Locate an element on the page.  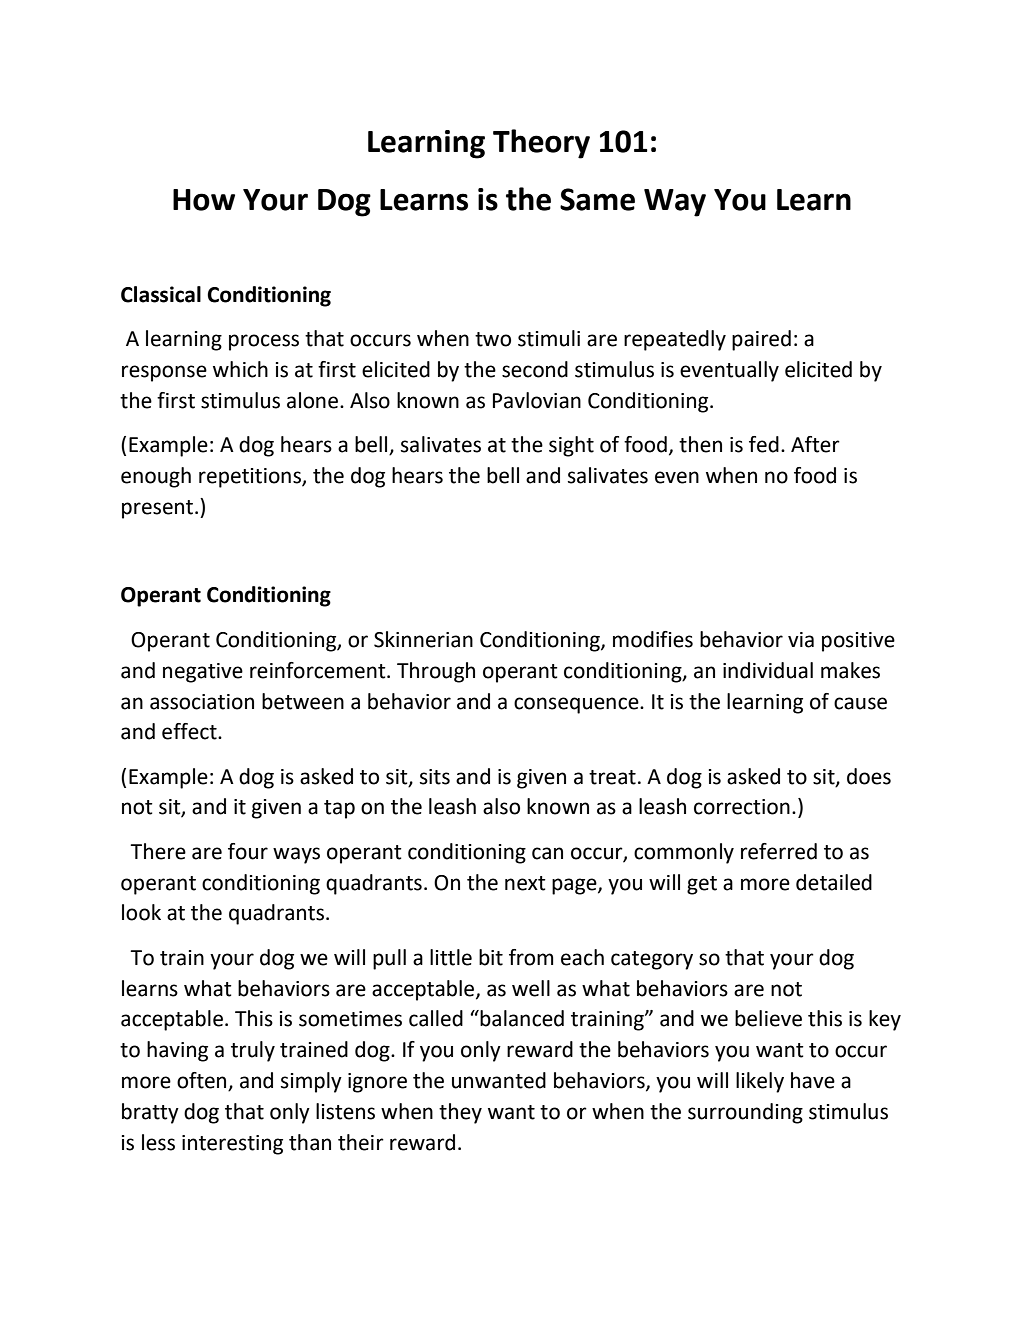
negative is located at coordinates (203, 673).
